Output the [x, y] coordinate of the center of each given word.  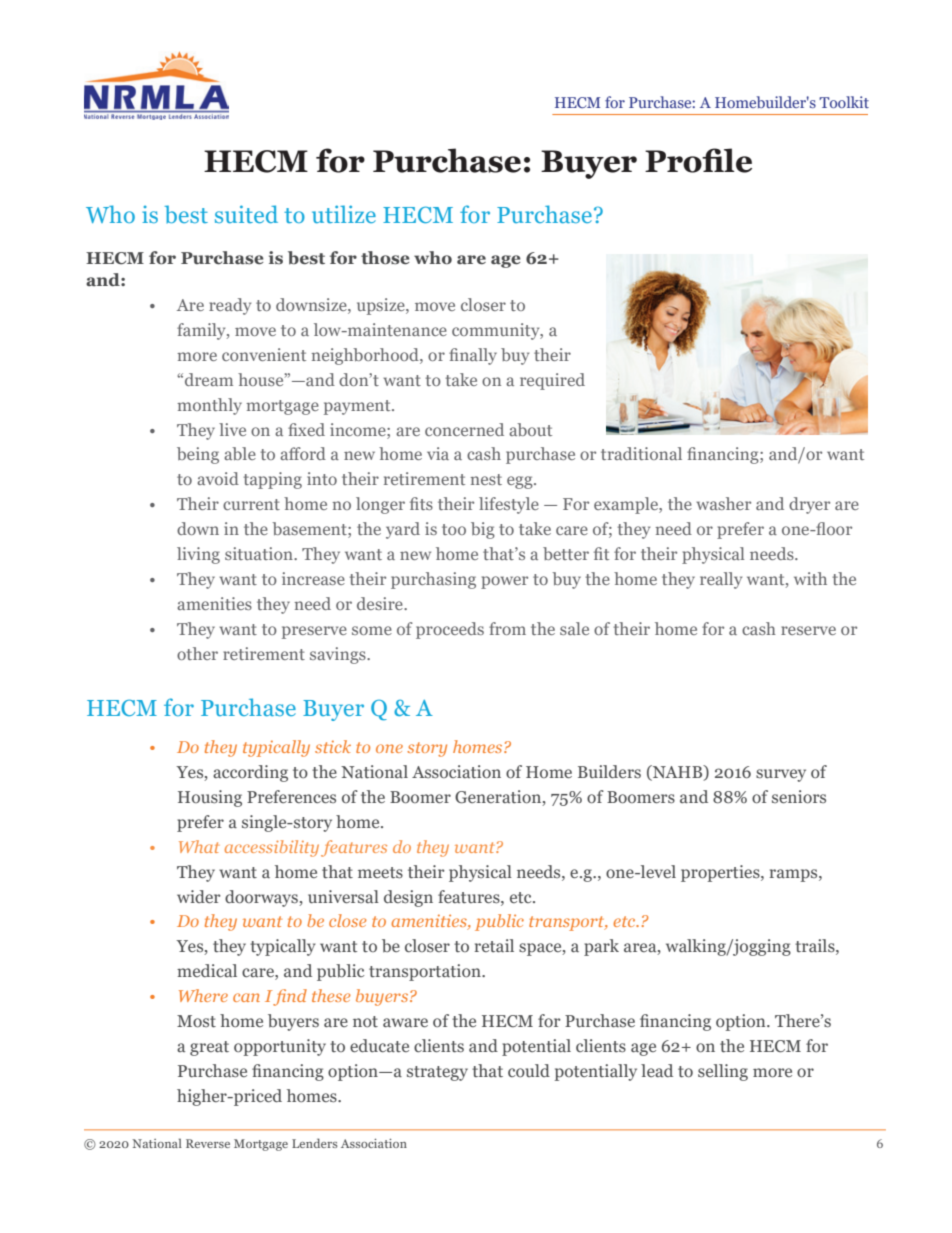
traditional [641, 453]
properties [721, 873]
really [721, 580]
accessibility [272, 848]
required [552, 381]
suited [246, 214]
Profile [698, 160]
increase [313, 578]
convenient [264, 354]
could [529, 1070]
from [507, 628]
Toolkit [844, 102]
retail [494, 945]
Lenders [315, 1143]
